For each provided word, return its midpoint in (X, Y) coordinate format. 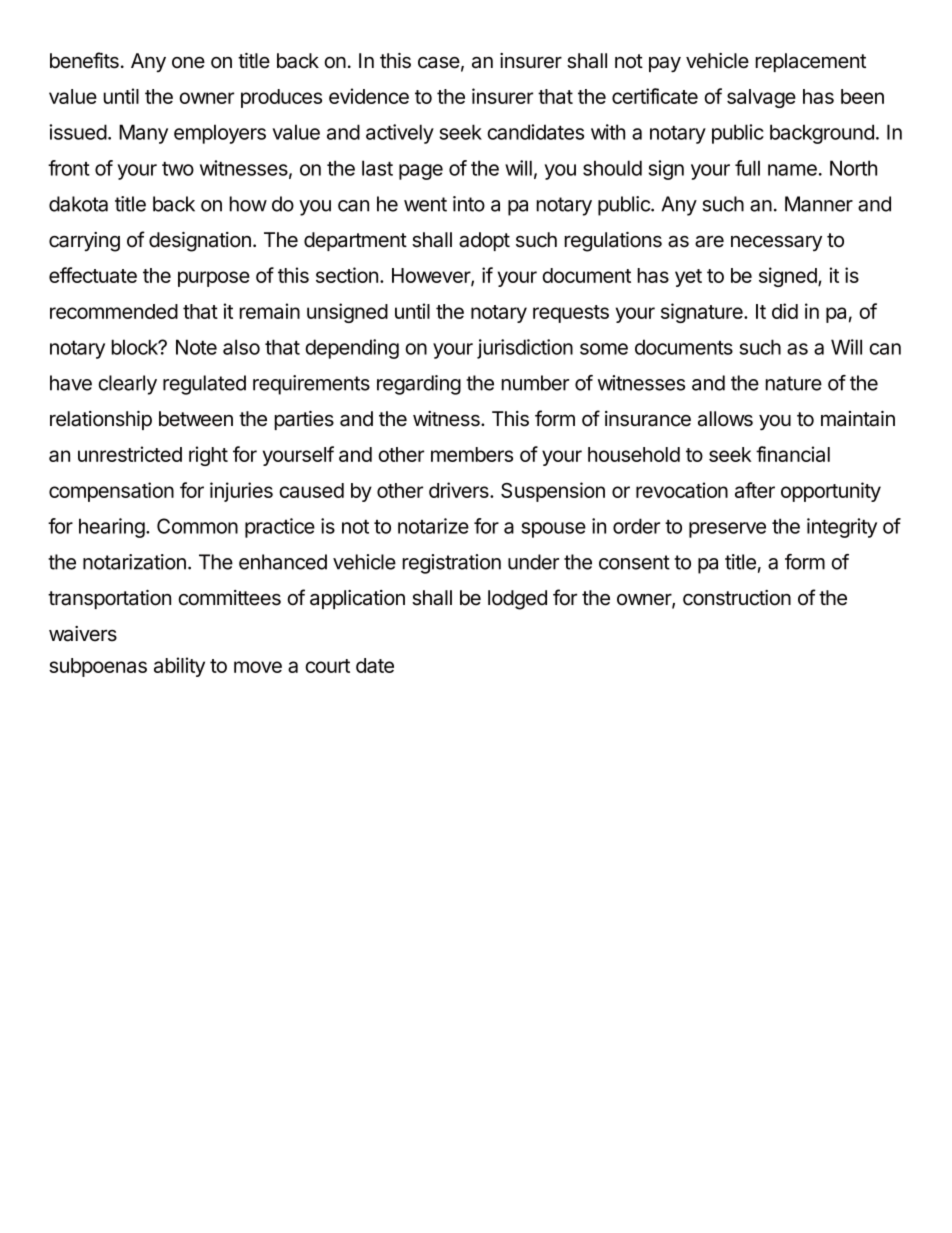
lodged (517, 600)
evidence (369, 96)
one (188, 63)
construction (737, 598)
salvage (761, 98)
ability (179, 667)
